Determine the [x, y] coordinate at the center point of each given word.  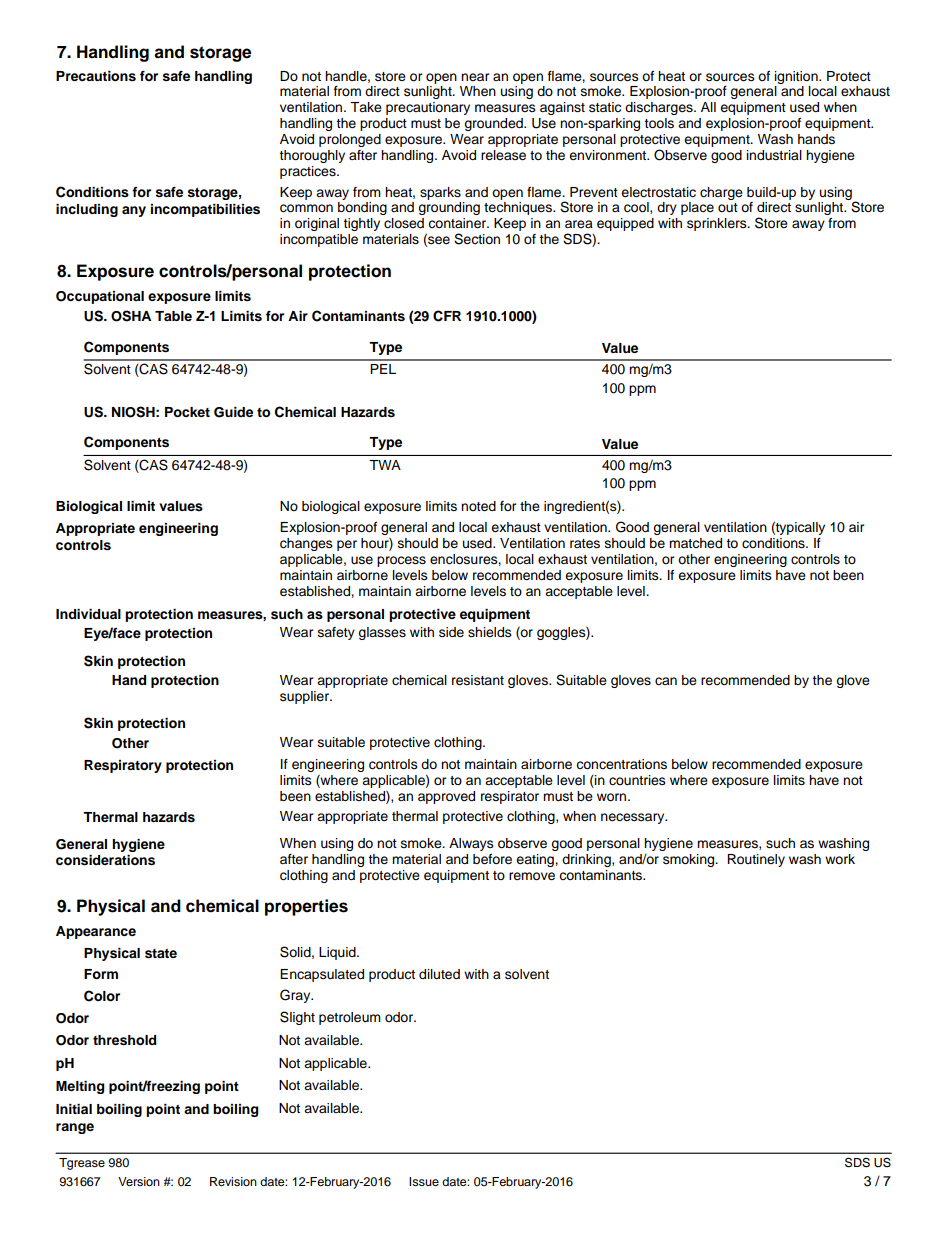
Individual [88, 614]
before [492, 859]
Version [139, 1181]
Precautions [96, 76]
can [666, 681]
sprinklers [718, 224]
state [161, 954]
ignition [797, 77]
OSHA [131, 316]
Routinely [756, 860]
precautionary [428, 108]
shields [490, 632]
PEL [383, 369]
